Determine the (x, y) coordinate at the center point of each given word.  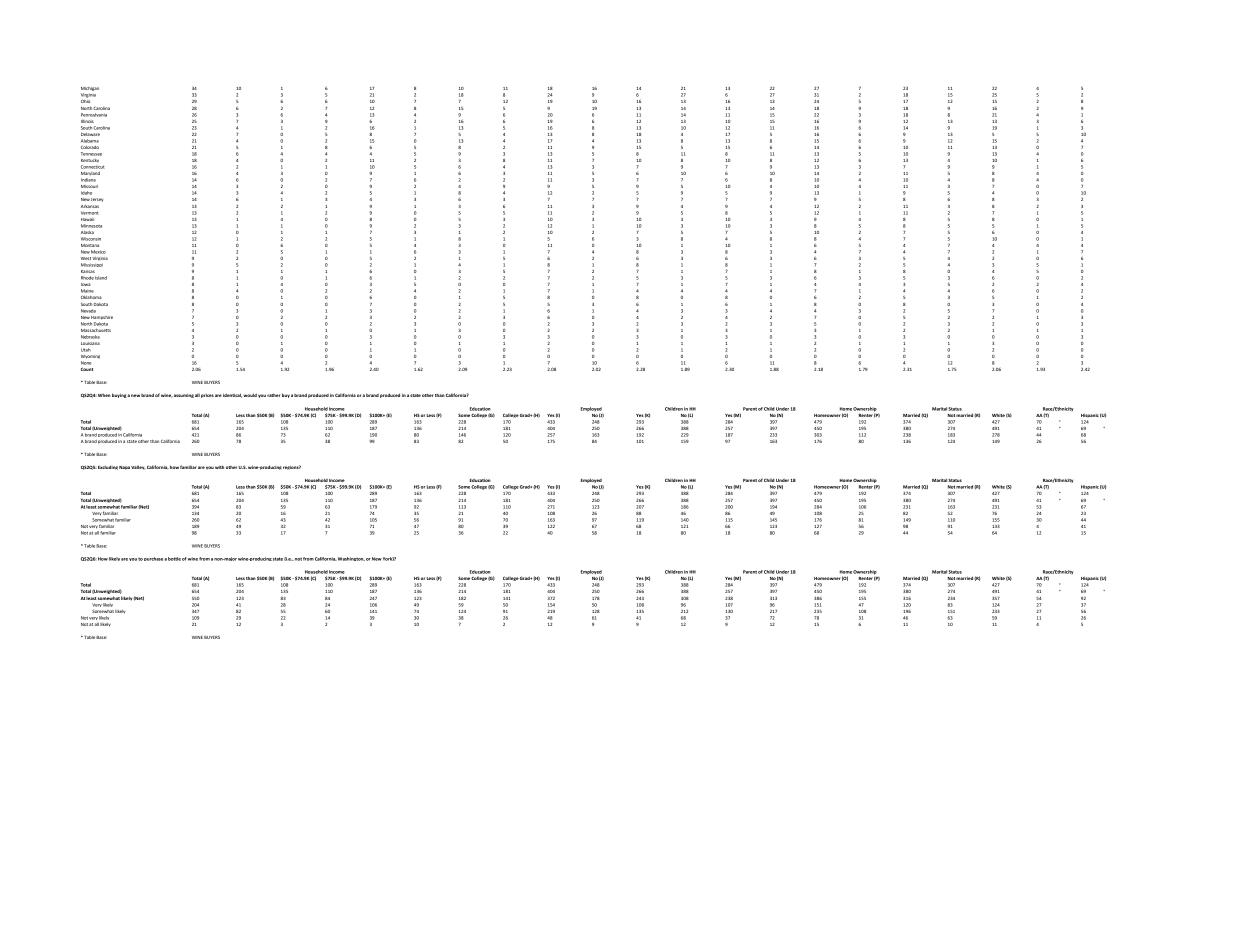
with (219, 467)
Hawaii (87, 219)
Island (101, 278)
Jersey (97, 200)
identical (232, 395)
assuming (184, 396)
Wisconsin (91, 239)
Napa (124, 468)
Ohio (85, 101)
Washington (351, 559)
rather (273, 395)
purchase (154, 559)
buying (120, 395)
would (250, 395)
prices (207, 396)
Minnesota (91, 226)
